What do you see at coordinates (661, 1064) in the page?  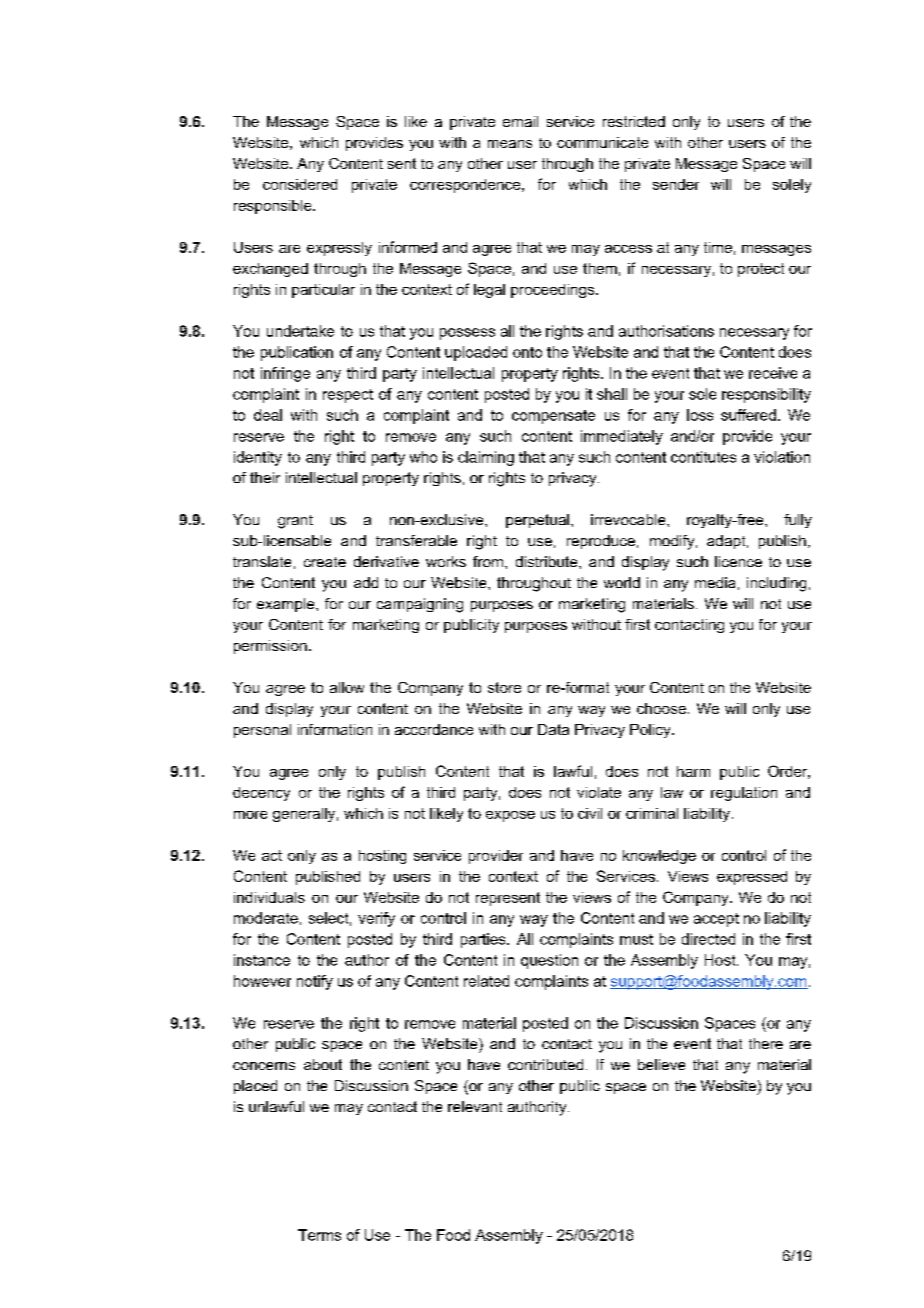 I see `believe` at bounding box center [661, 1064].
